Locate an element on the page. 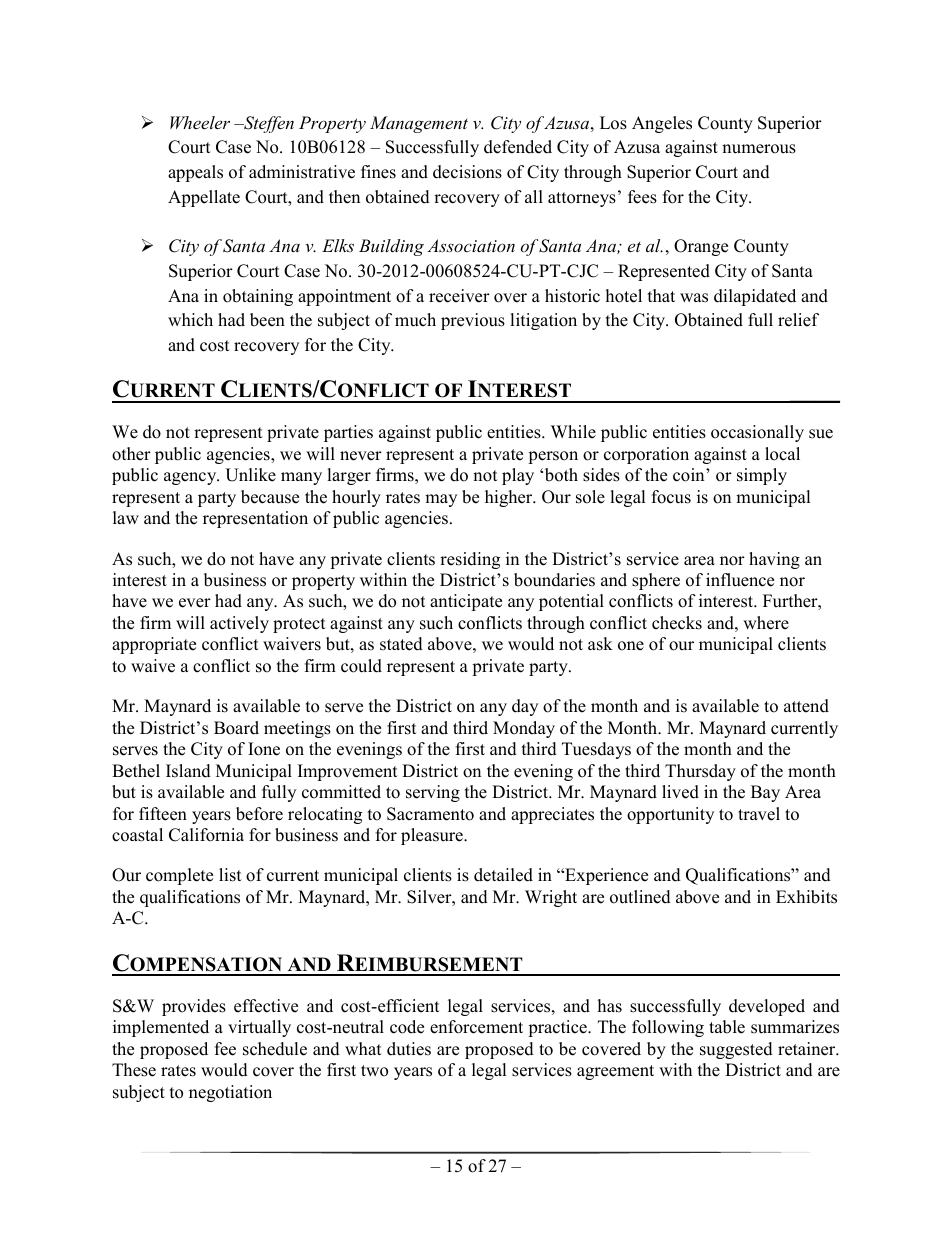  decisions is located at coordinates (467, 172).
